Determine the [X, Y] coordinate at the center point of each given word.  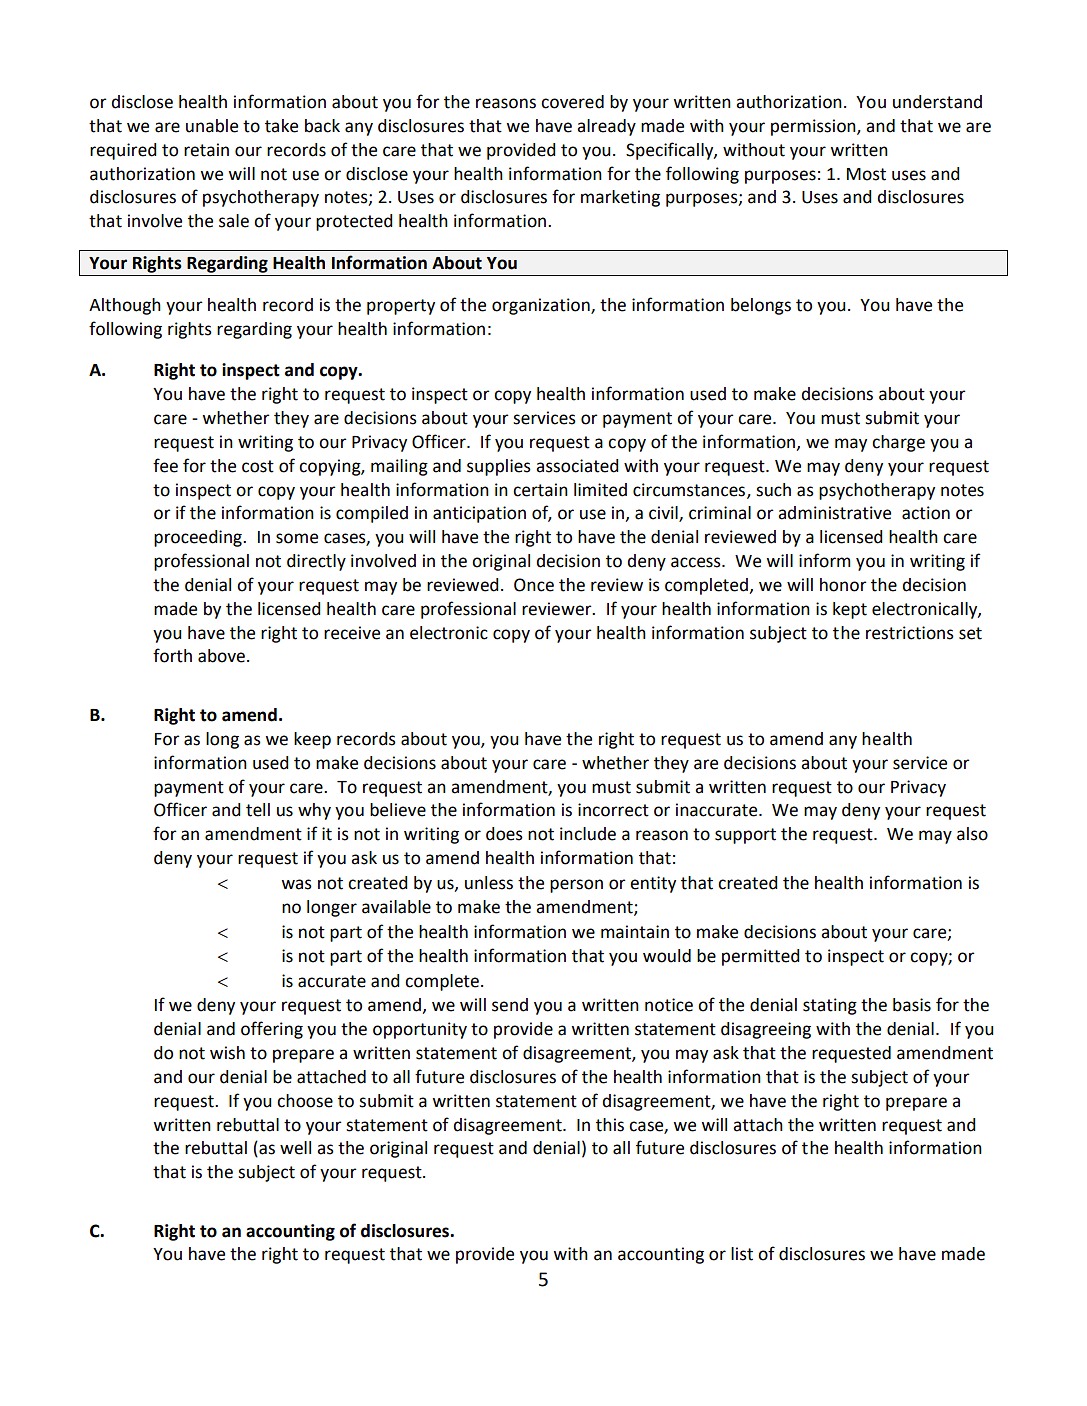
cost [258, 466]
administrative [834, 513]
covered [572, 102]
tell [258, 810]
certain [540, 490]
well [295, 1148]
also [972, 834]
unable [212, 126]
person [576, 886]
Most [866, 174]
